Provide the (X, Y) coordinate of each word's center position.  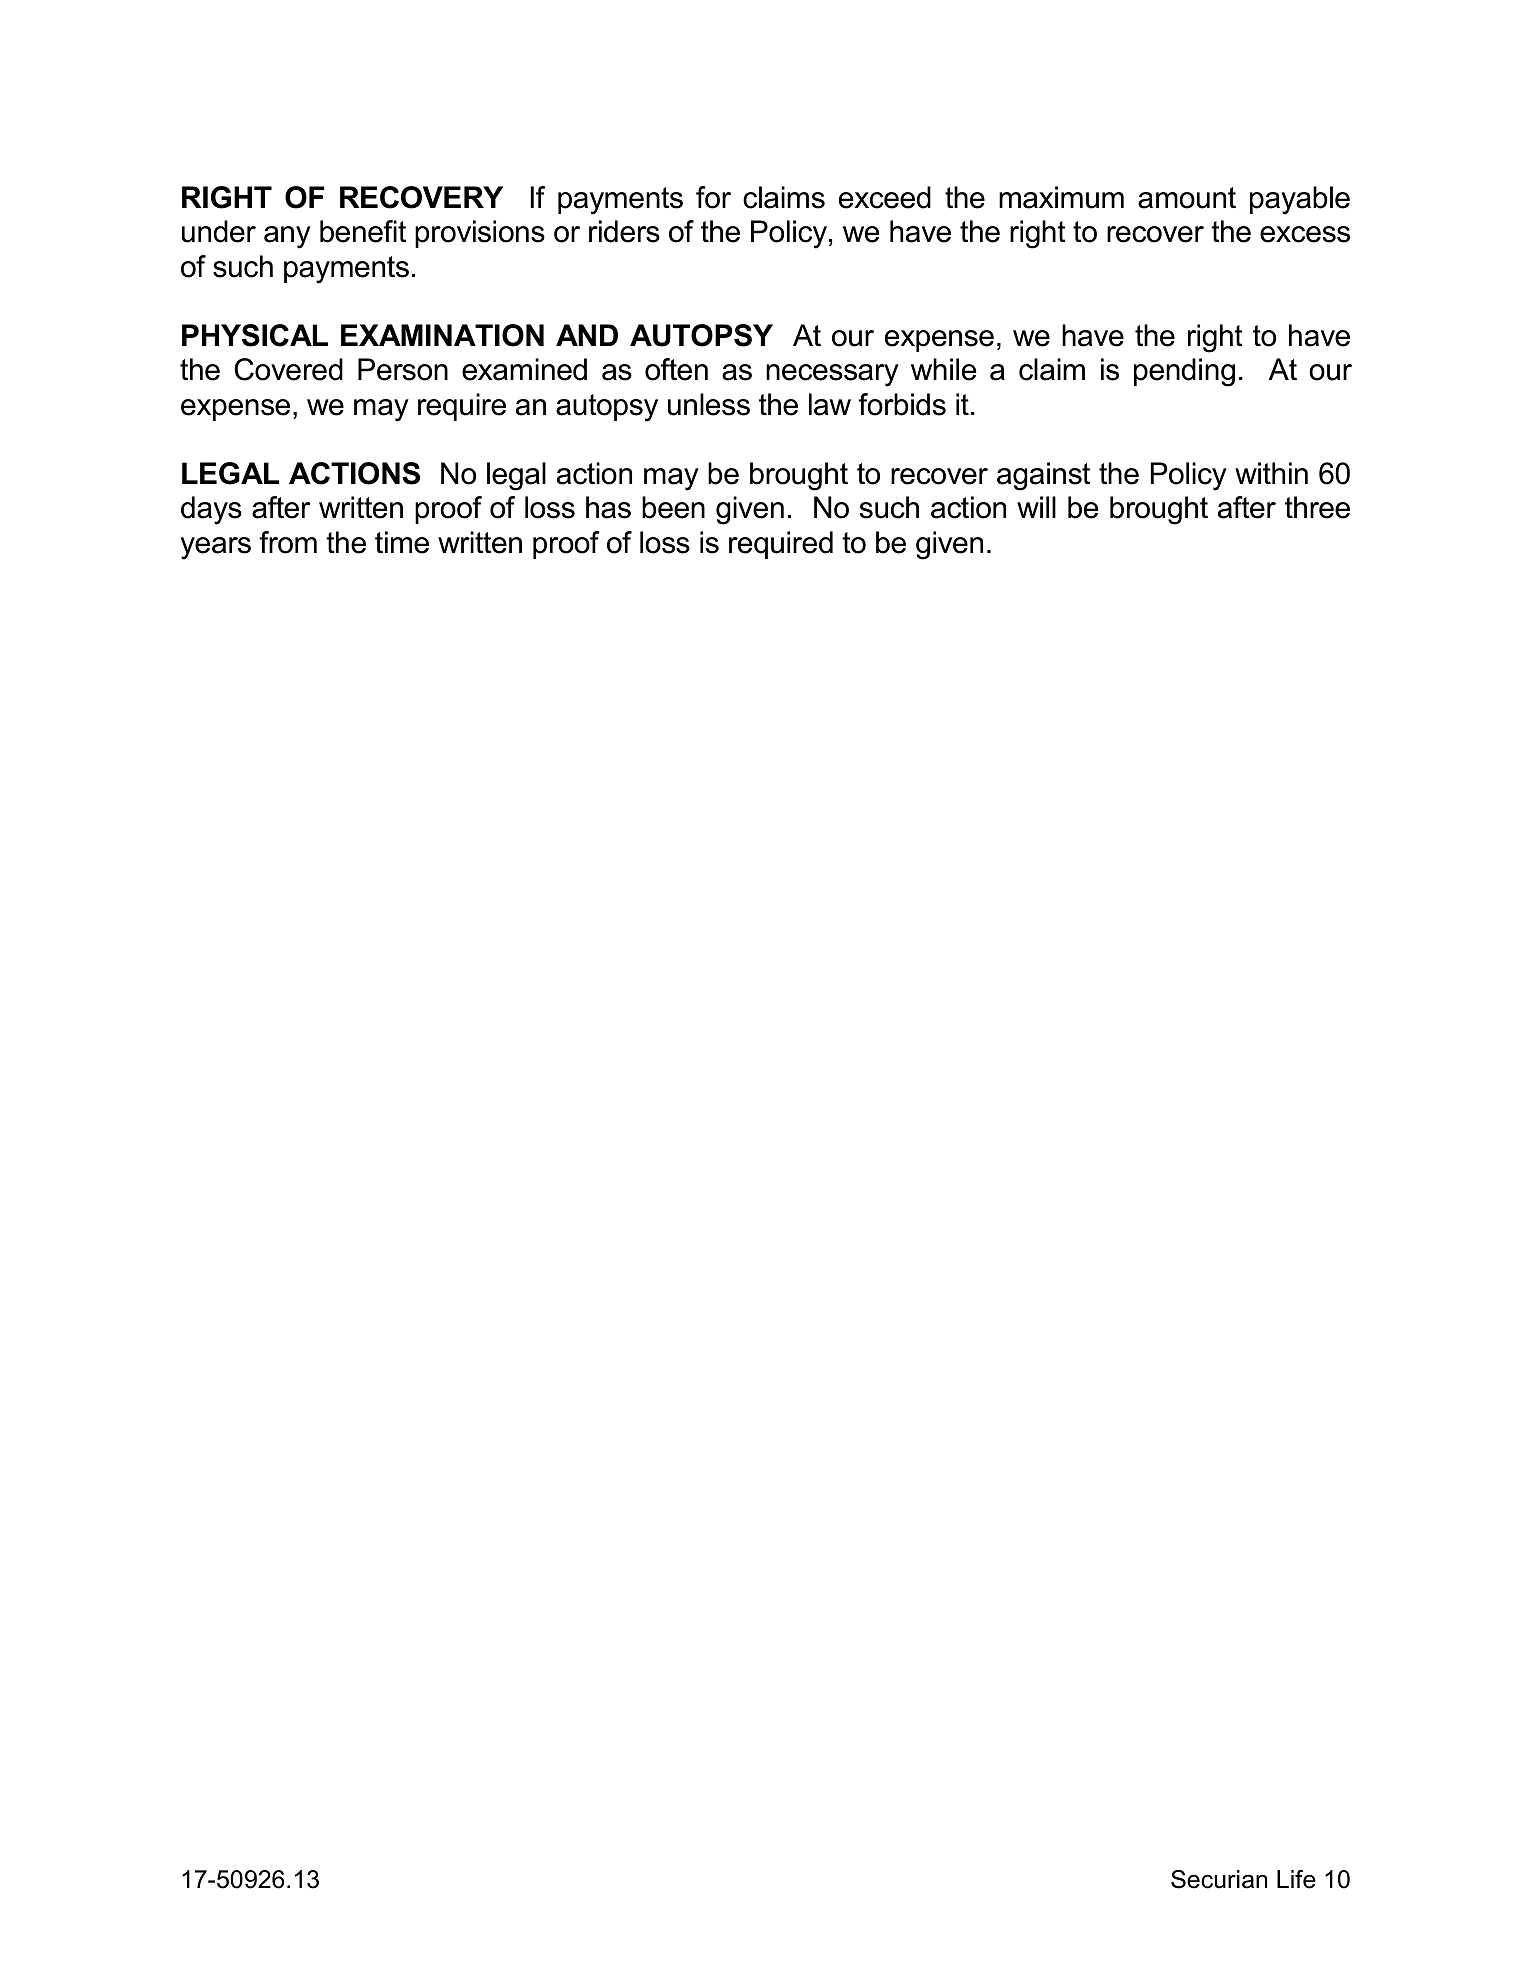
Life (1296, 1879)
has (608, 507)
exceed (885, 197)
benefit (363, 231)
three (1317, 507)
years (215, 548)
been (673, 507)
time (402, 542)
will (1036, 507)
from (288, 542)
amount (1187, 198)
